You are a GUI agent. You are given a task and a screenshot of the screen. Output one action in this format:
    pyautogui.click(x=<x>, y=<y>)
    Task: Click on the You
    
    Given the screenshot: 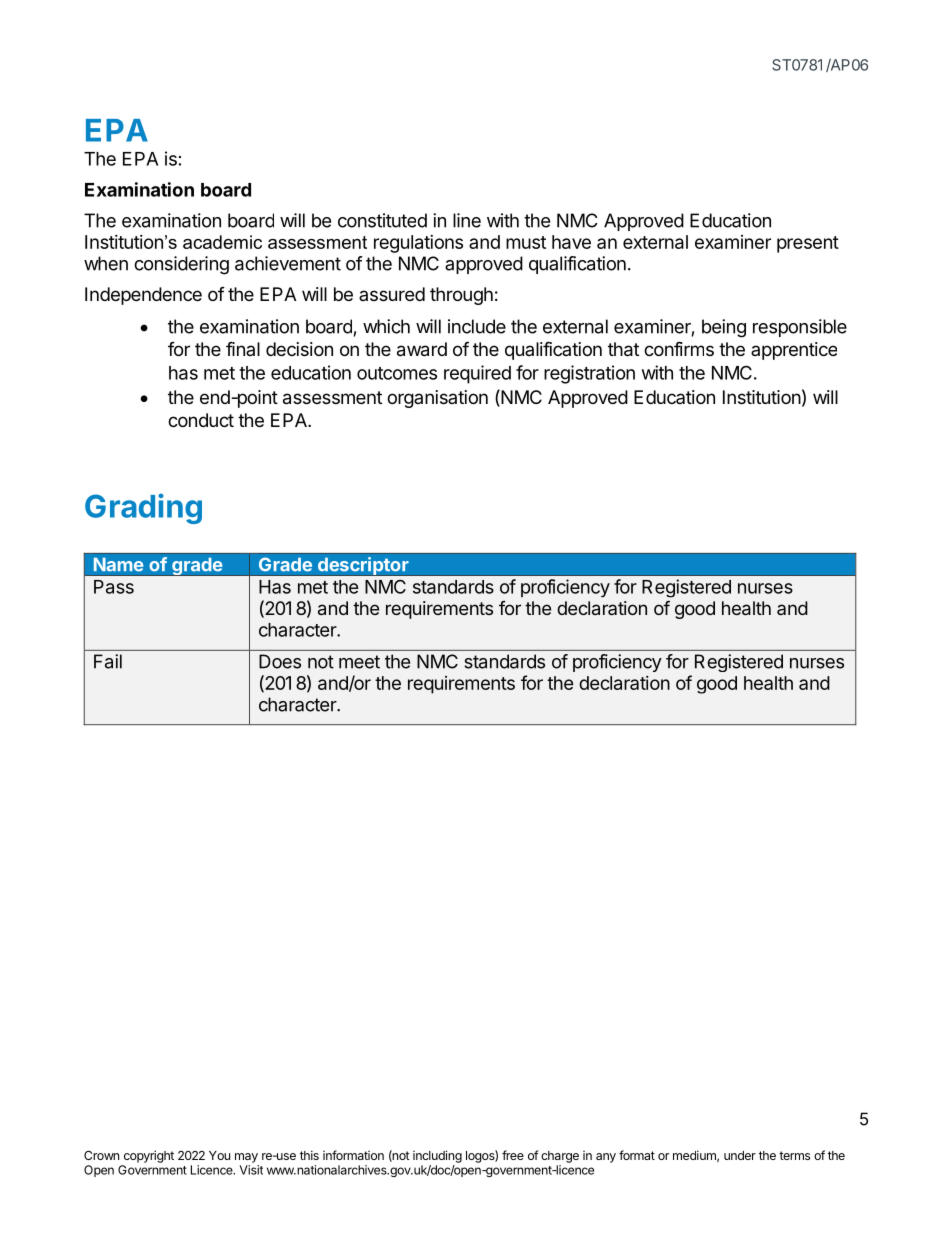 What is the action you would take?
    pyautogui.click(x=219, y=1155)
